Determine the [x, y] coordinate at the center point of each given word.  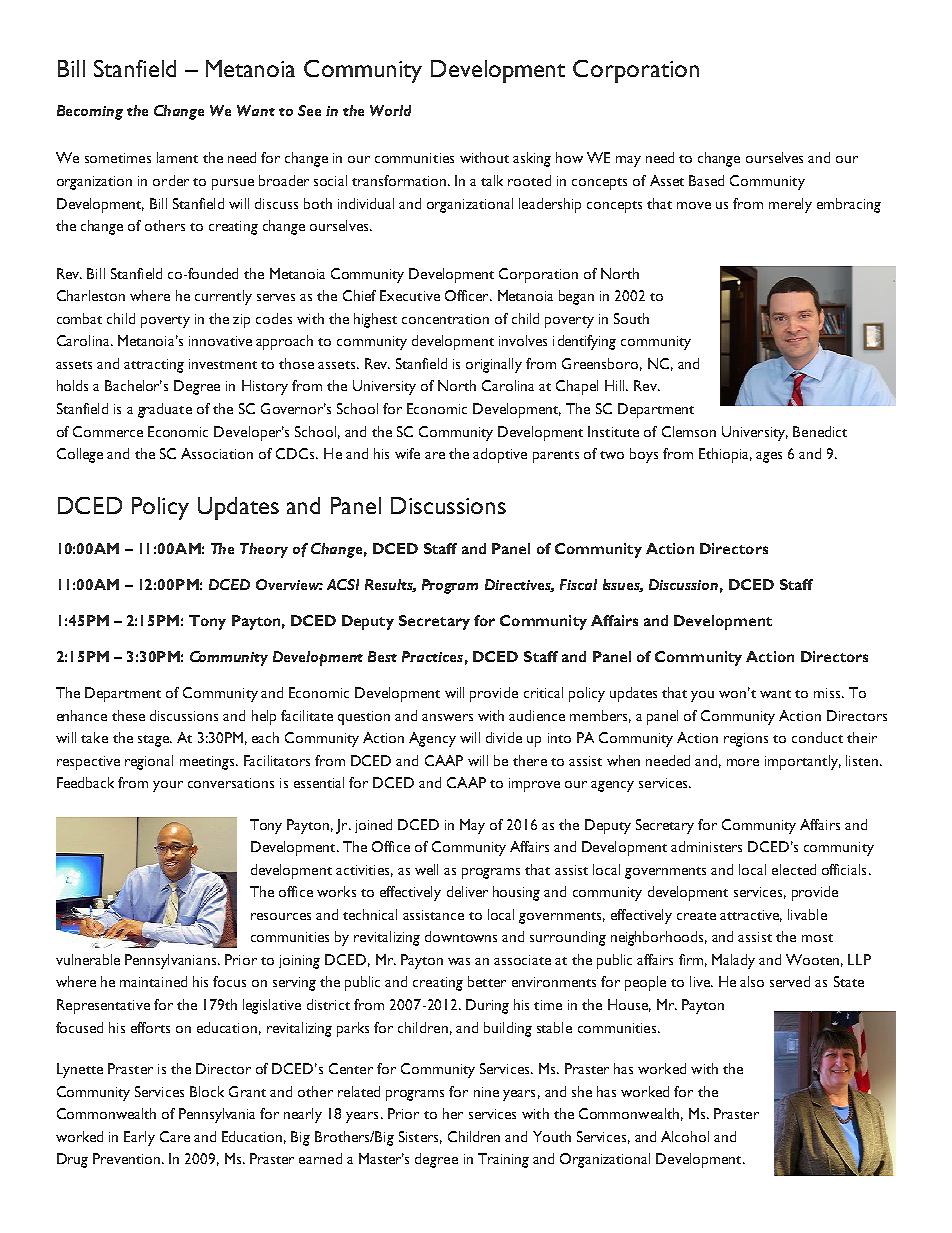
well [426, 869]
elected [794, 869]
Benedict [820, 431]
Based [706, 180]
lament [177, 157]
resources [281, 916]
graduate [165, 410]
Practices [432, 656]
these [128, 715]
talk [492, 180]
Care [175, 1136]
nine [486, 1092]
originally [494, 365]
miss [827, 693]
